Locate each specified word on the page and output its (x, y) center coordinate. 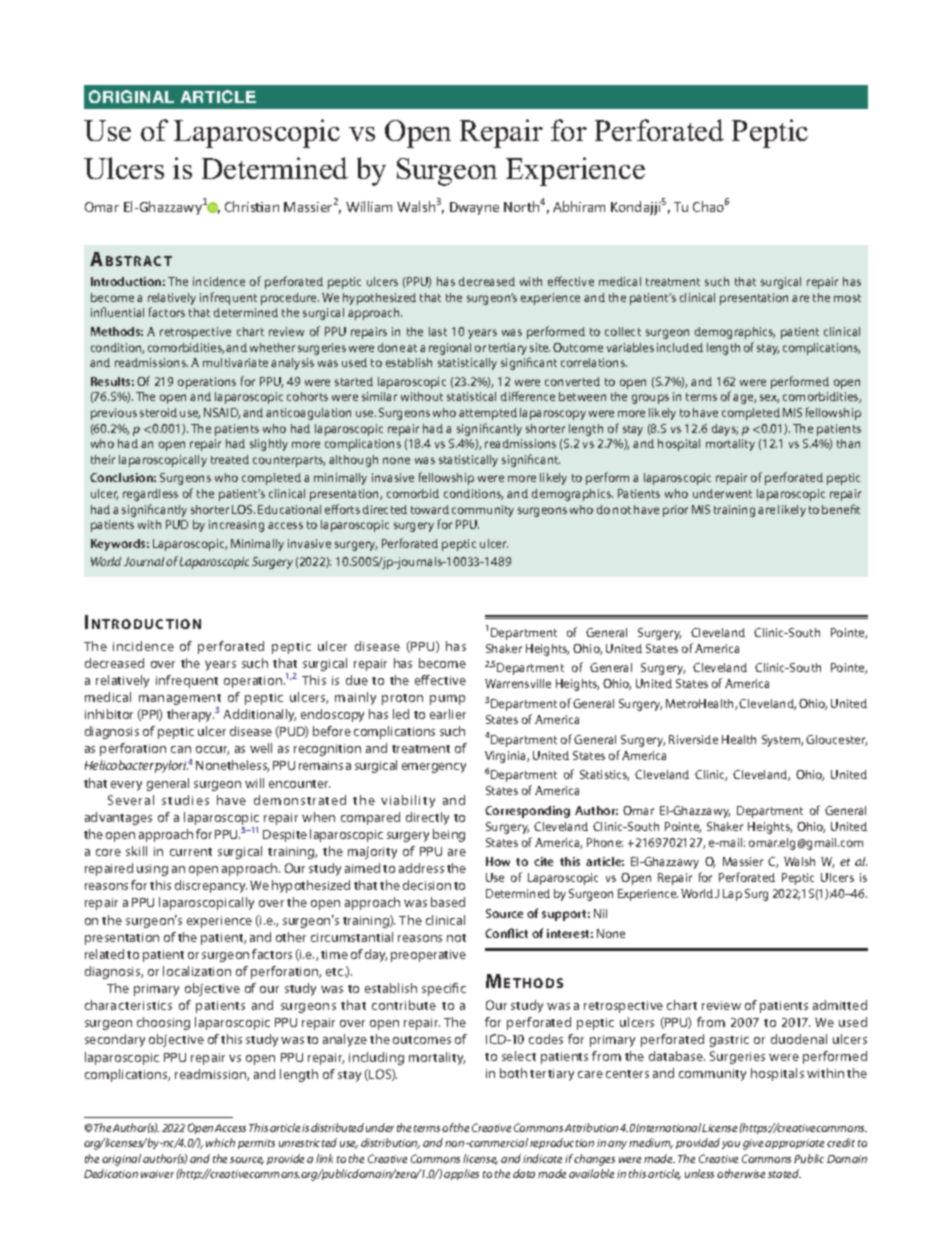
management (180, 701)
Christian (252, 206)
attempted (488, 414)
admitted (840, 1005)
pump (447, 700)
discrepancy (211, 886)
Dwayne (474, 208)
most (847, 298)
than (848, 443)
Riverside (693, 739)
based (448, 902)
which (220, 1142)
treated (230, 459)
